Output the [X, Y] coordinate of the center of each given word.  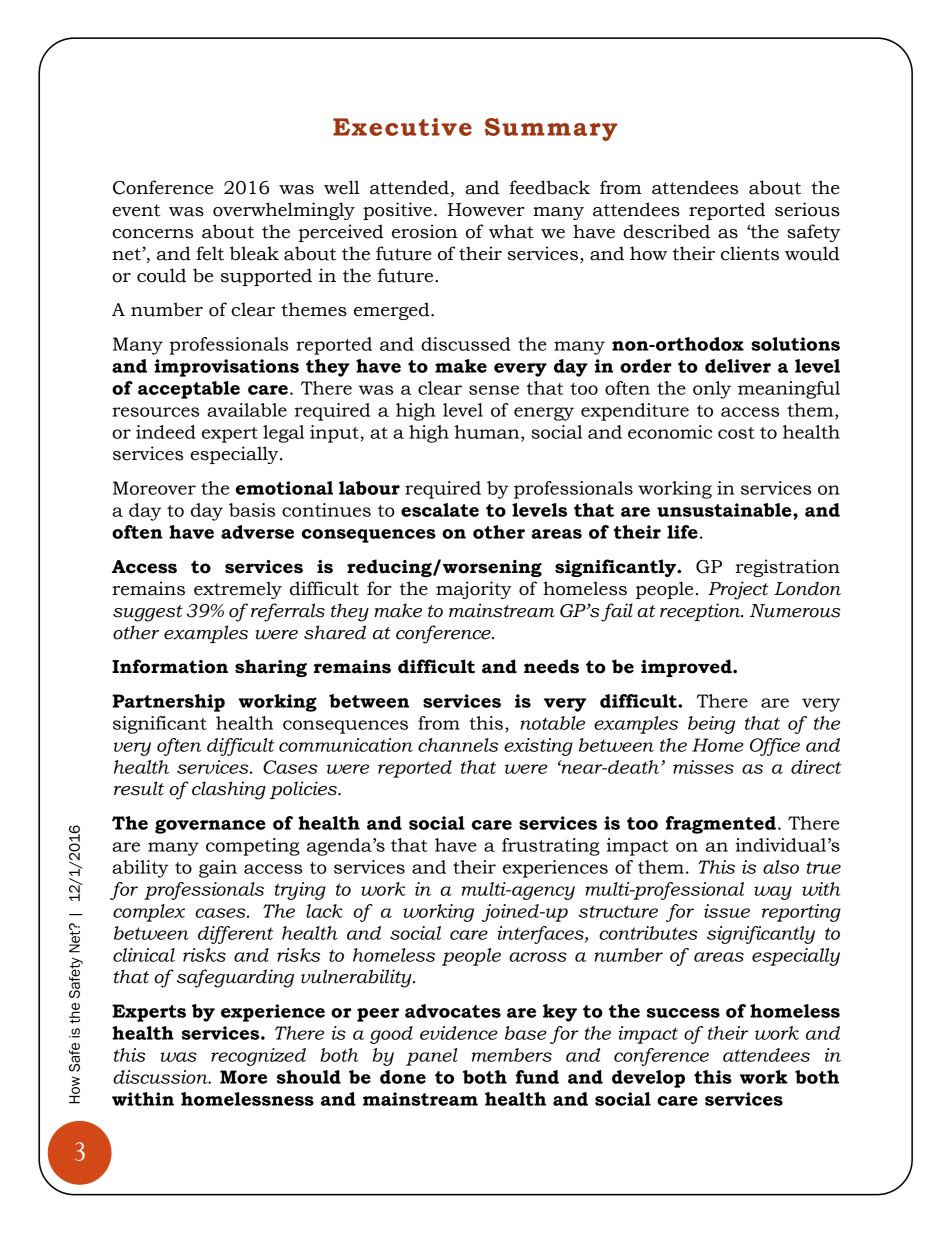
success [683, 1013]
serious [807, 209]
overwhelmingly [284, 211]
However [486, 210]
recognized [258, 1057]
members [512, 1055]
